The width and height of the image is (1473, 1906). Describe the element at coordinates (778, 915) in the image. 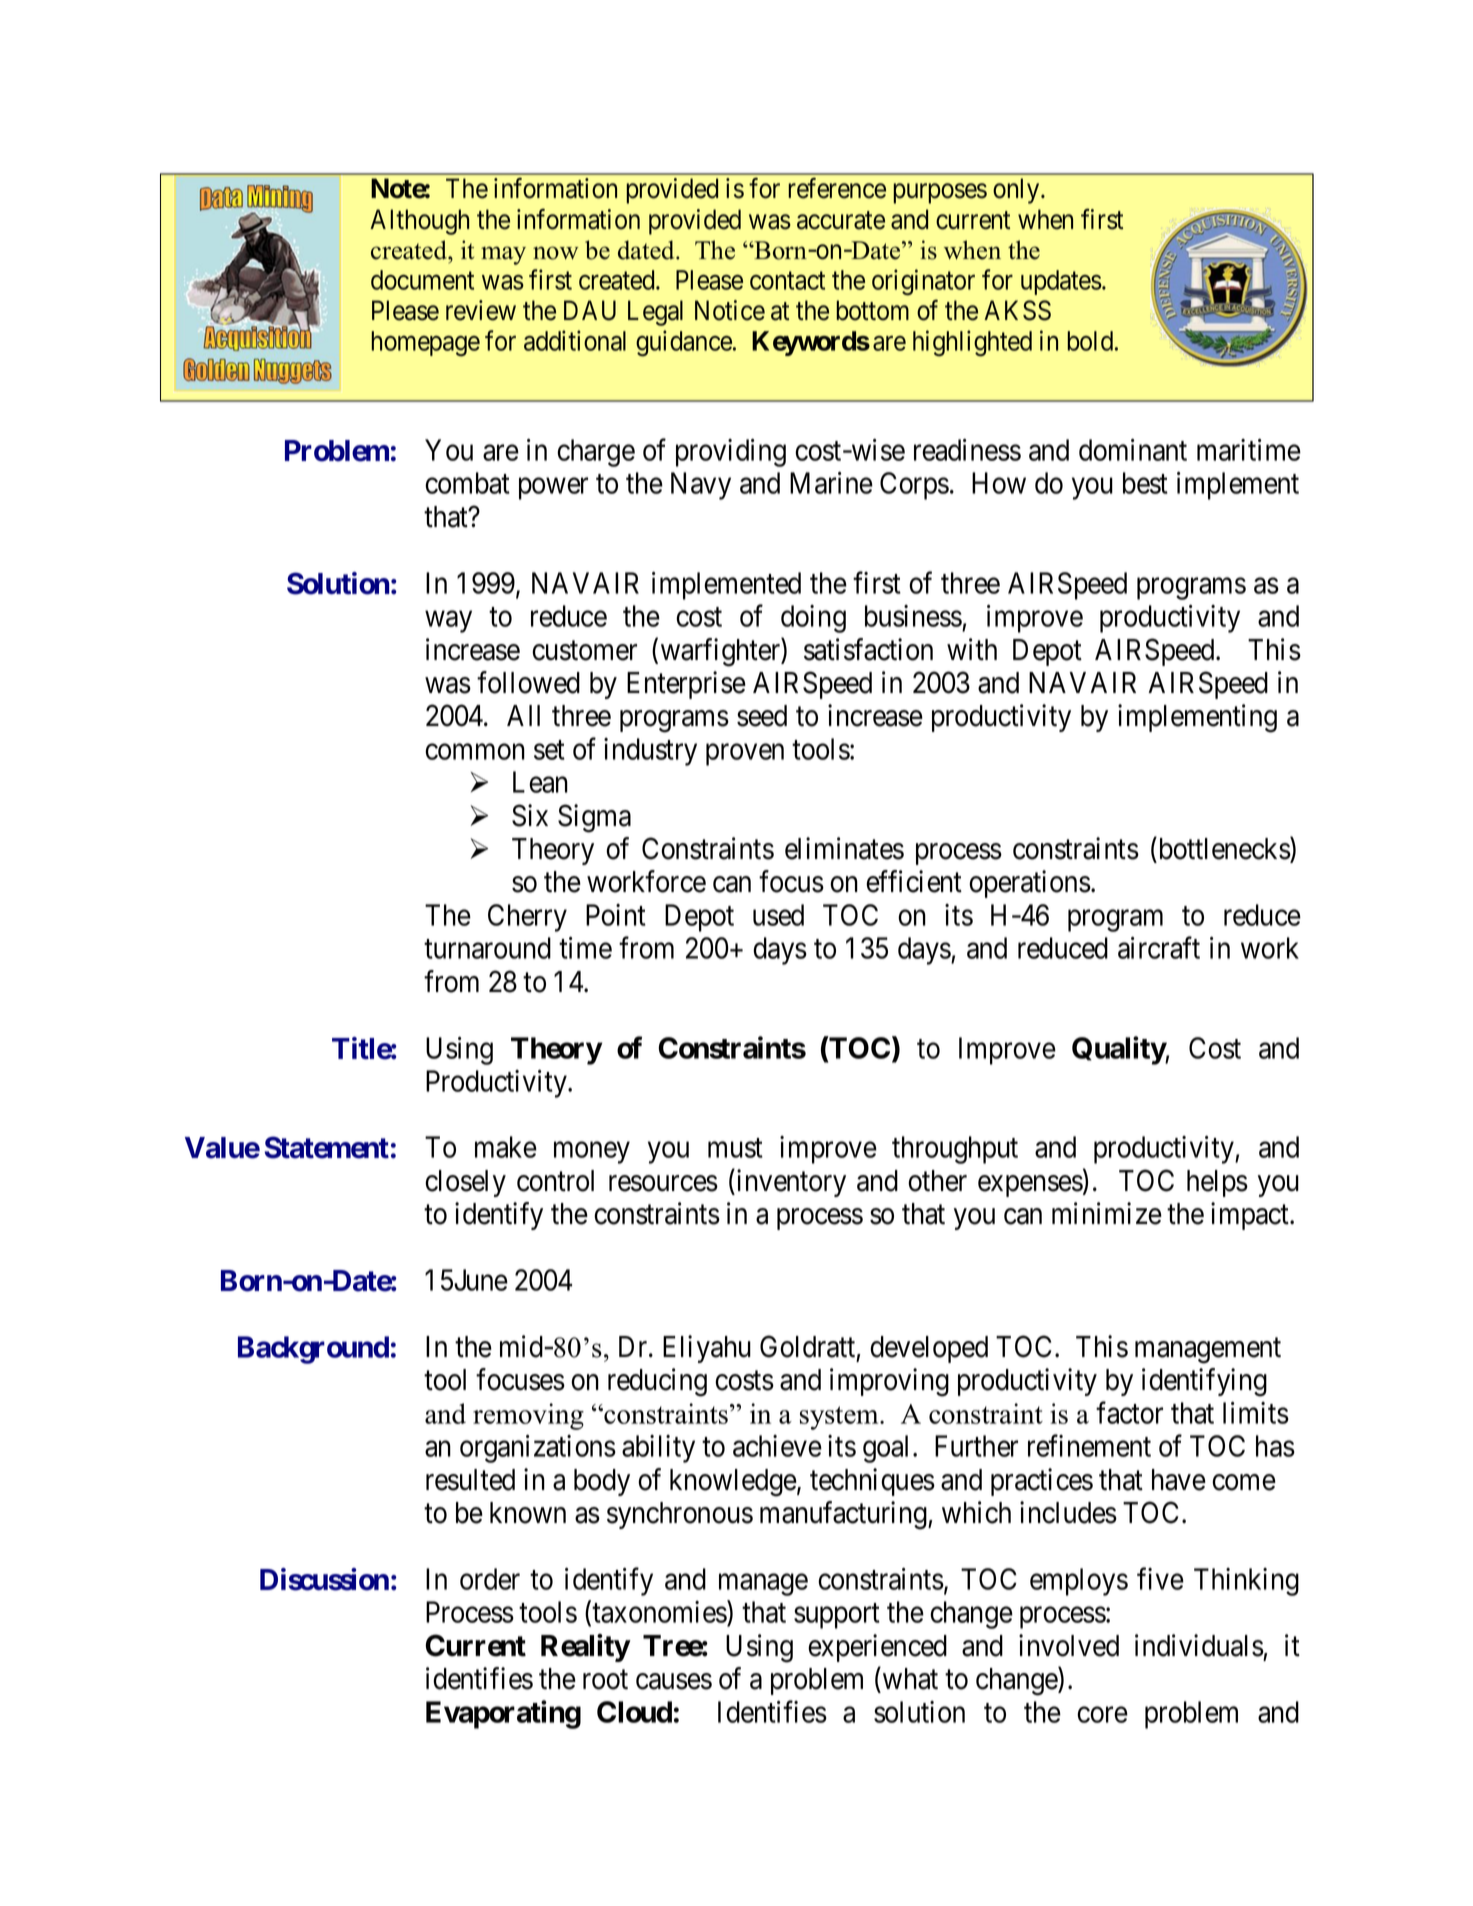

I see `used` at that location.
